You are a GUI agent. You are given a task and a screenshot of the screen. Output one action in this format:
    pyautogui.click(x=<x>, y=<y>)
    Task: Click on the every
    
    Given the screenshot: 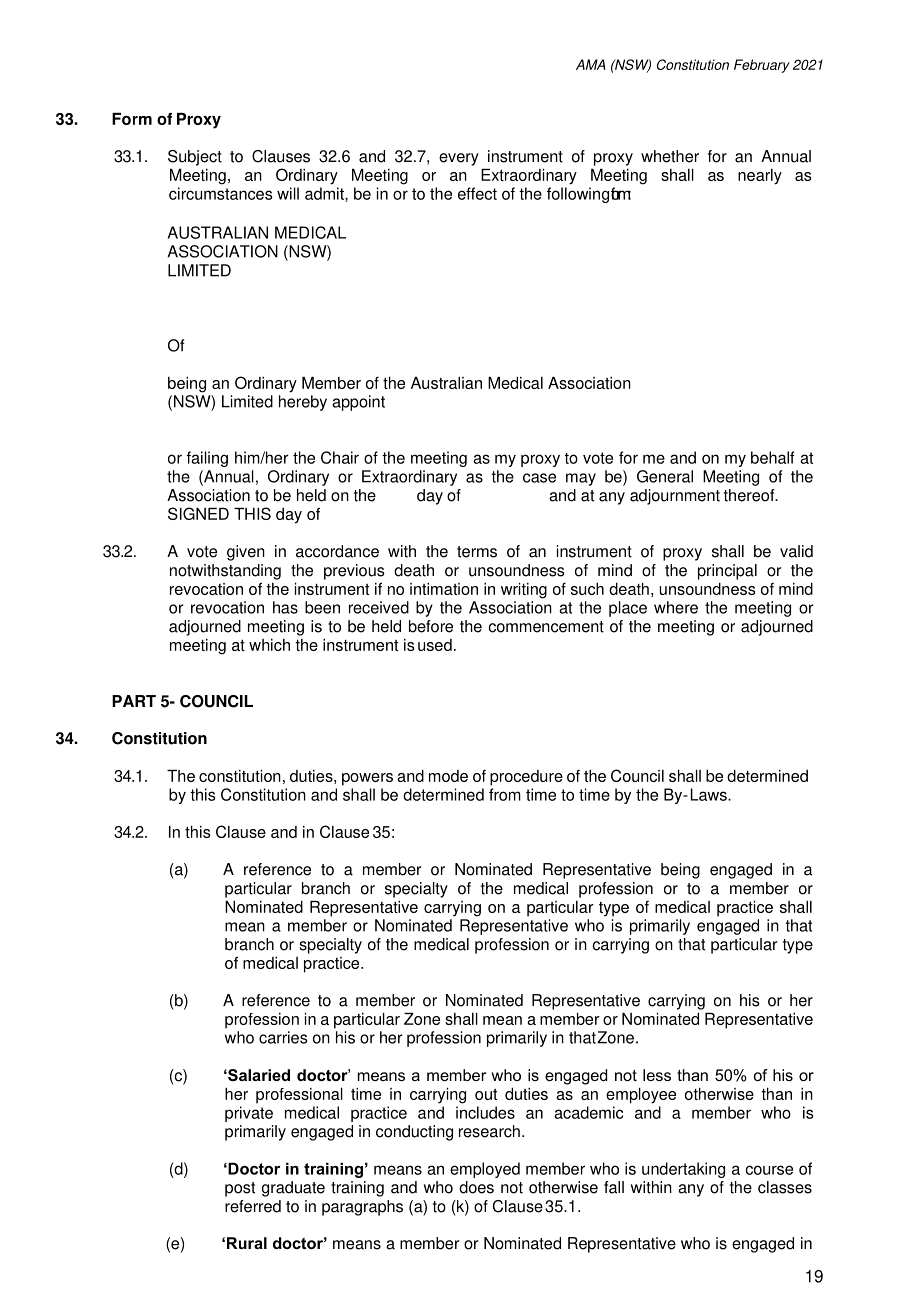 What is the action you would take?
    pyautogui.click(x=459, y=159)
